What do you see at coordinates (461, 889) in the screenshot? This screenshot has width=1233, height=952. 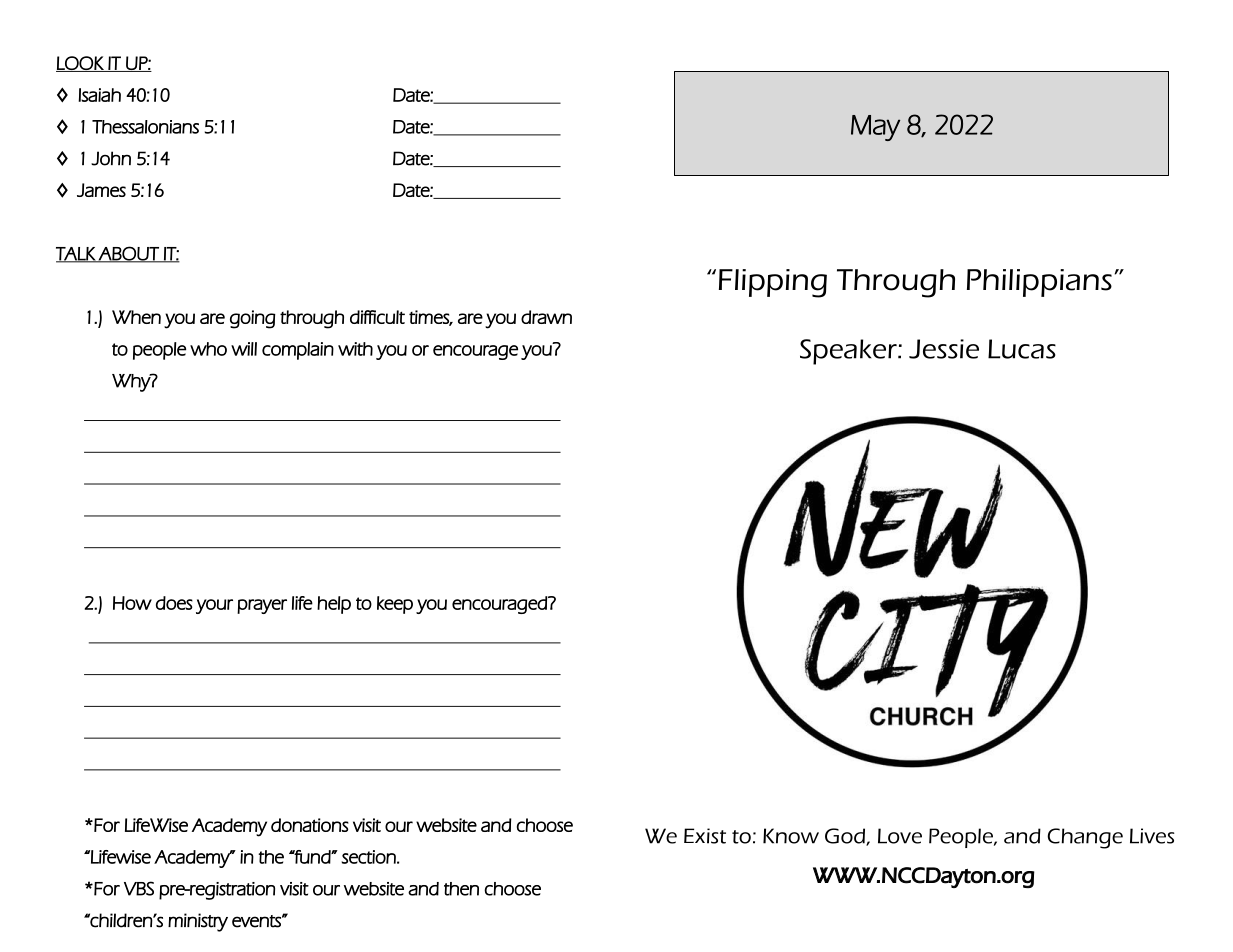 I see `then` at bounding box center [461, 889].
